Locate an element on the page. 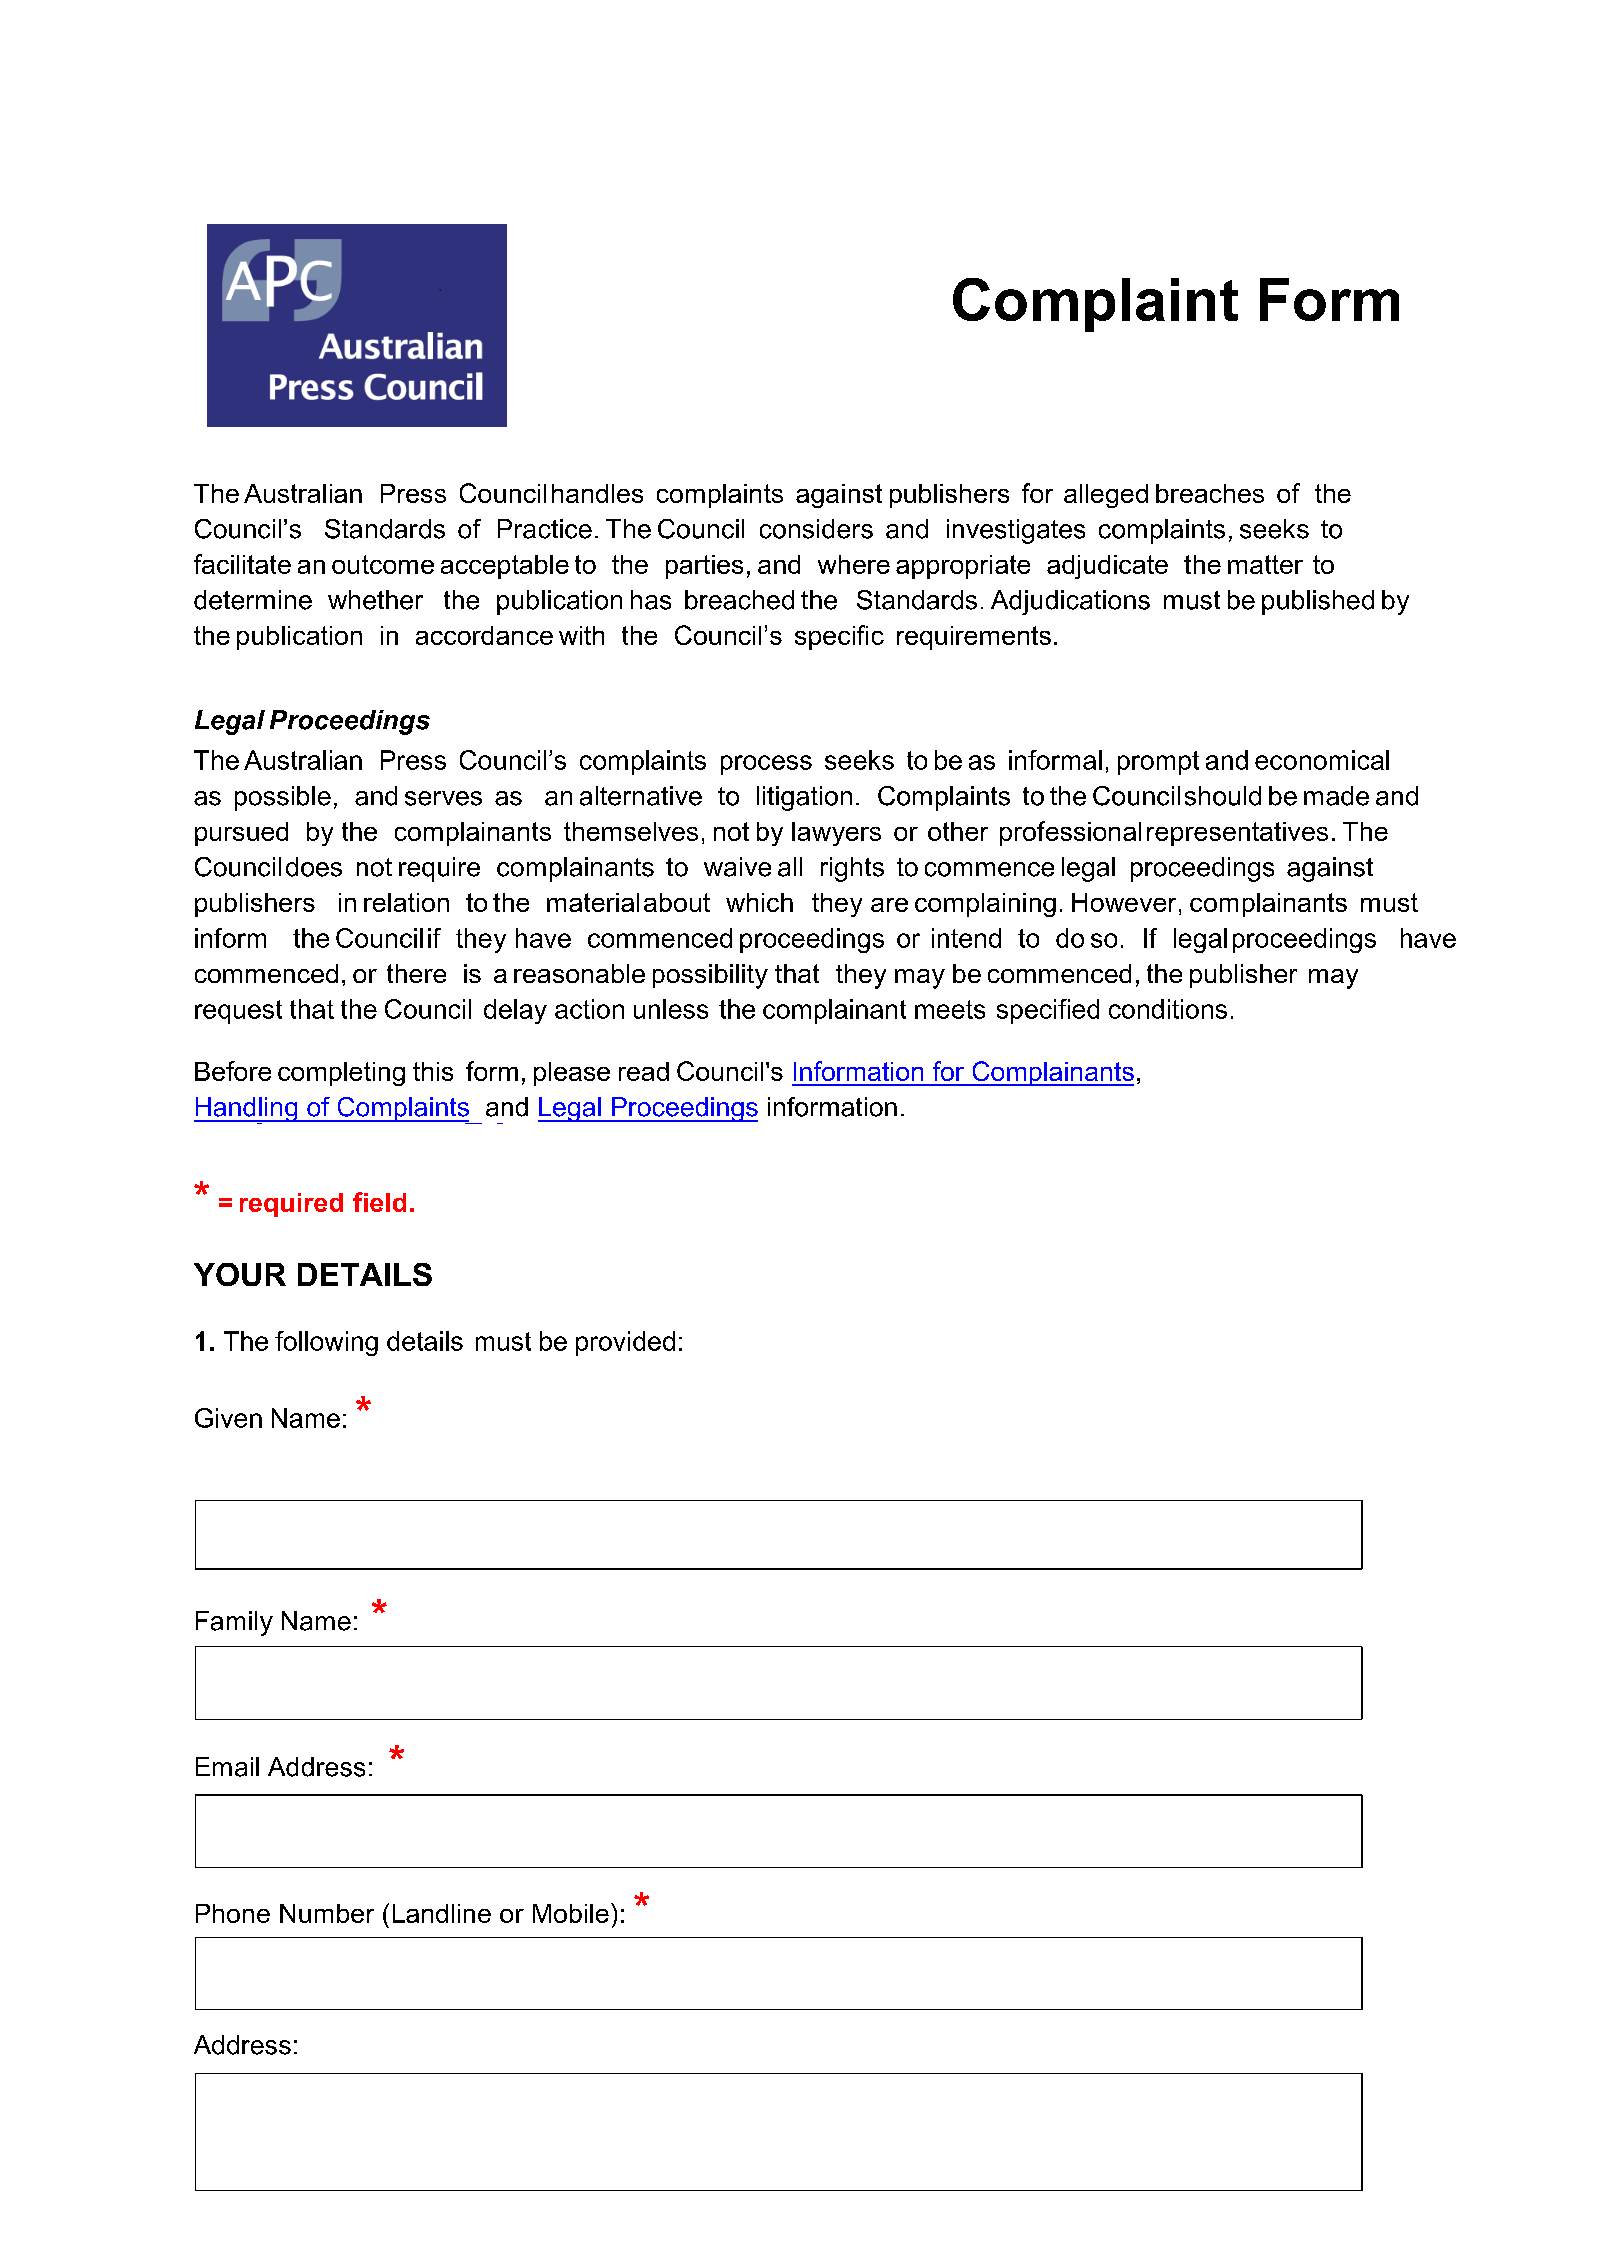 This document has height=2262, width=1599. Number is located at coordinates (327, 1913).
